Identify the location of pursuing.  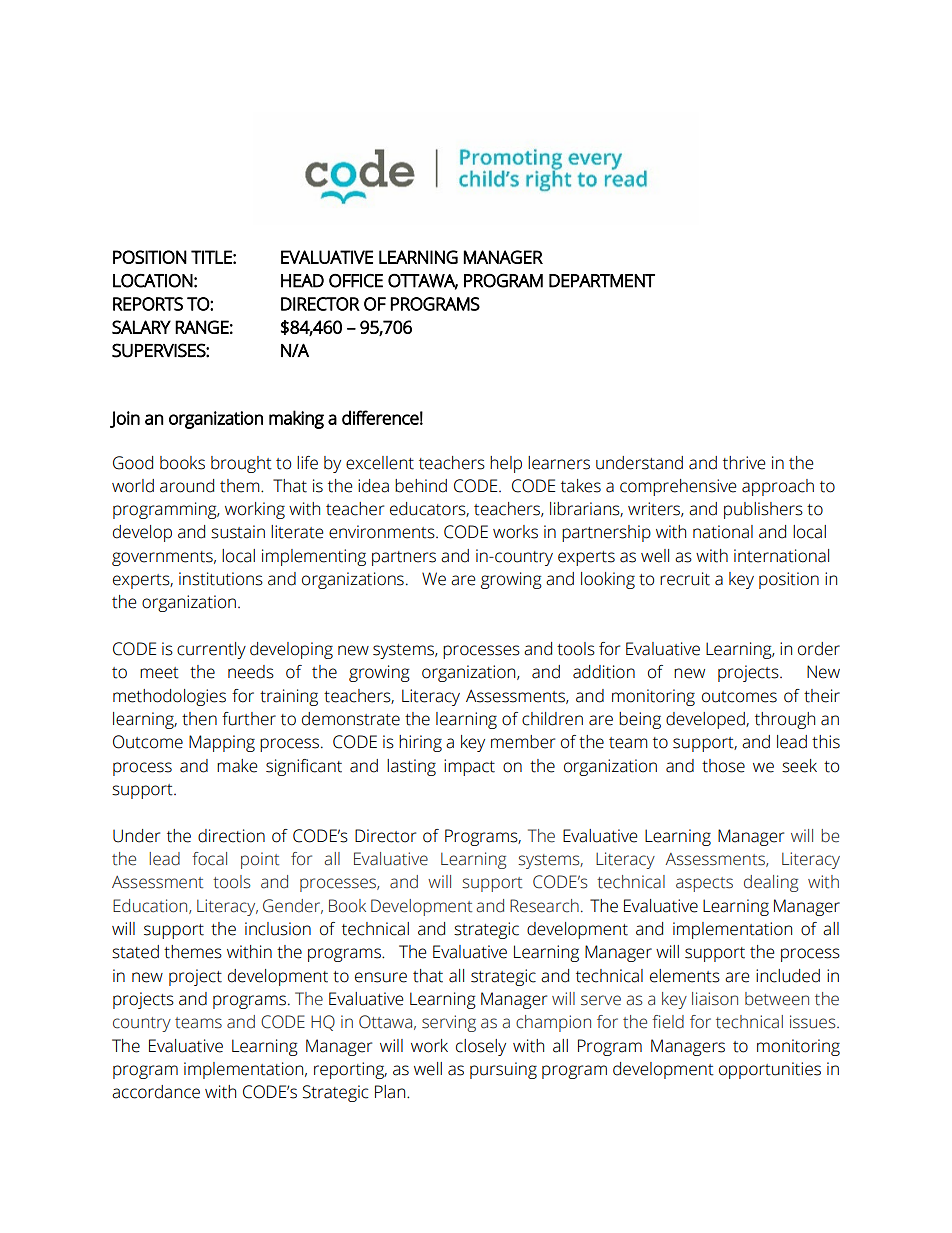
(503, 1070).
